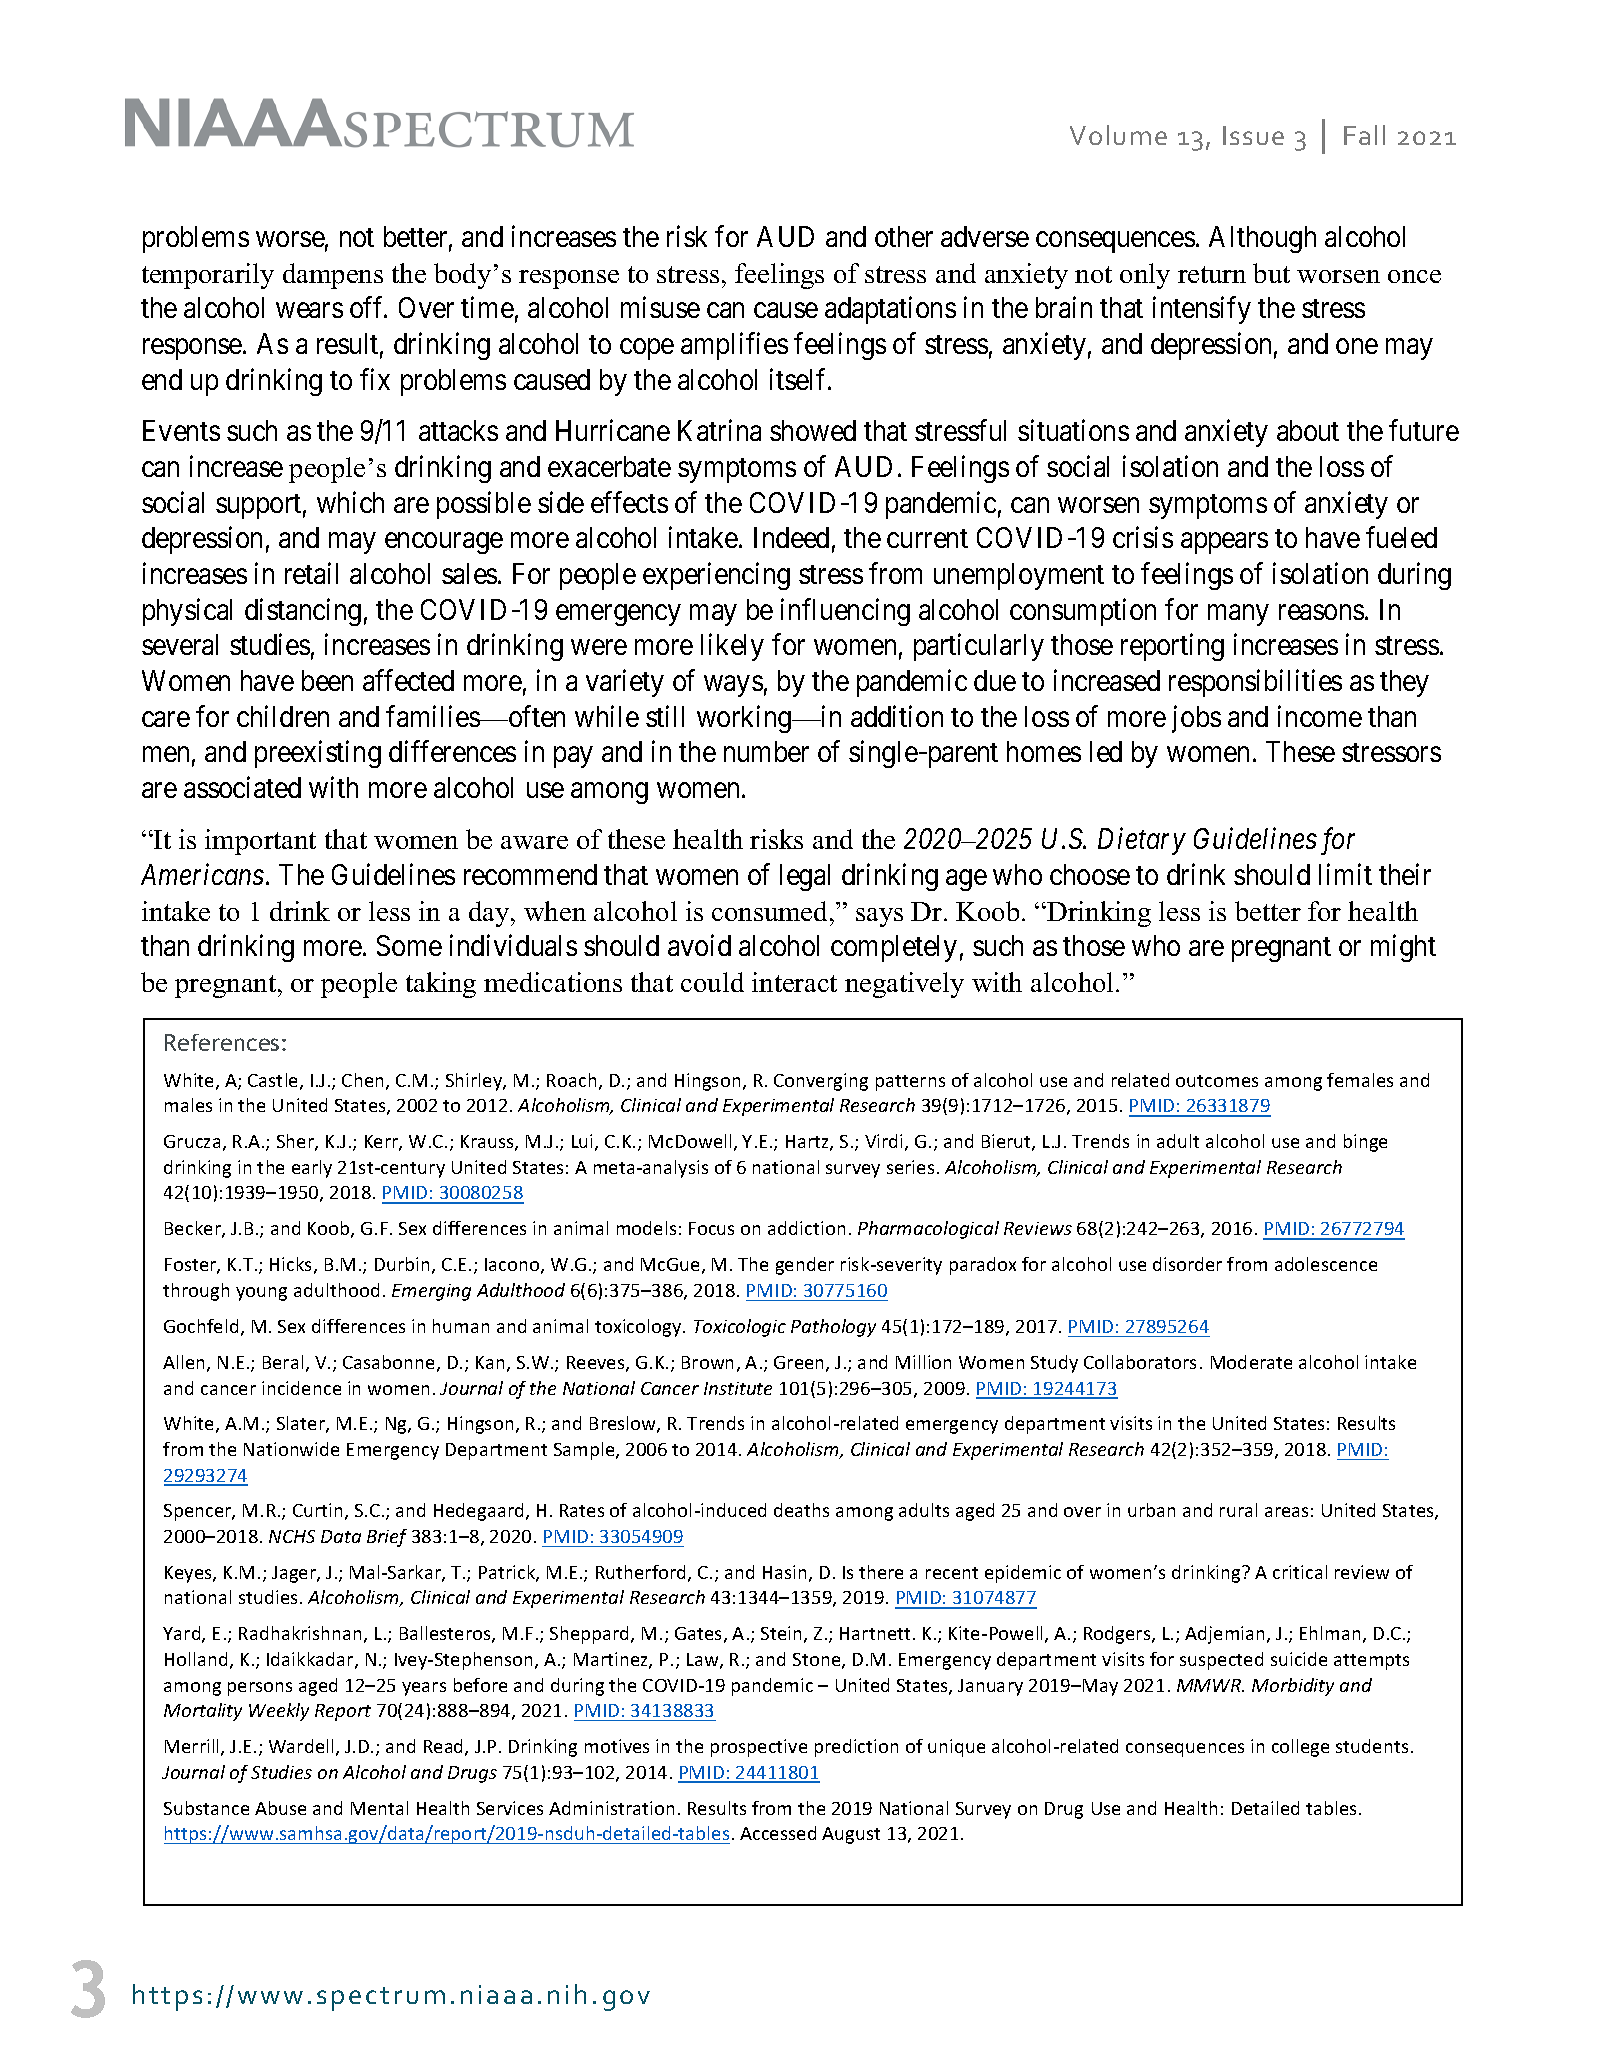  What do you see at coordinates (409, 945) in the document?
I see `Some` at bounding box center [409, 945].
